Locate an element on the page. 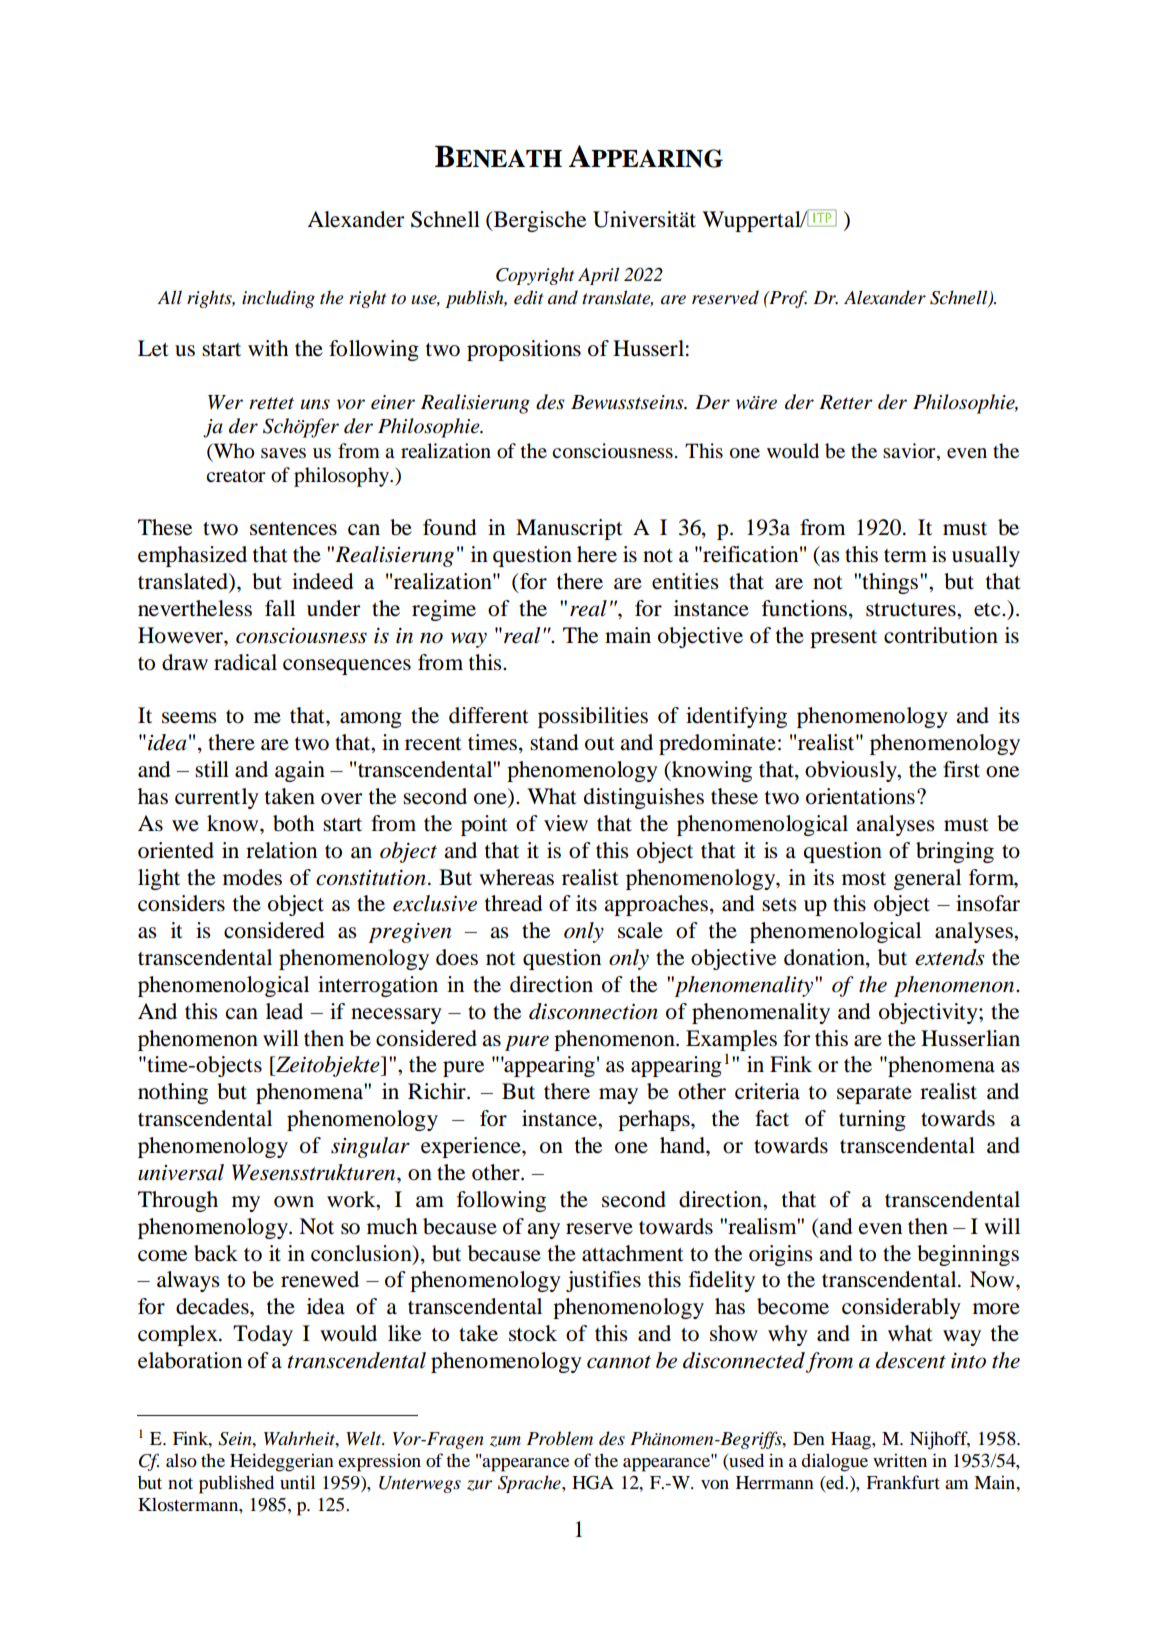  modes is located at coordinates (252, 877).
